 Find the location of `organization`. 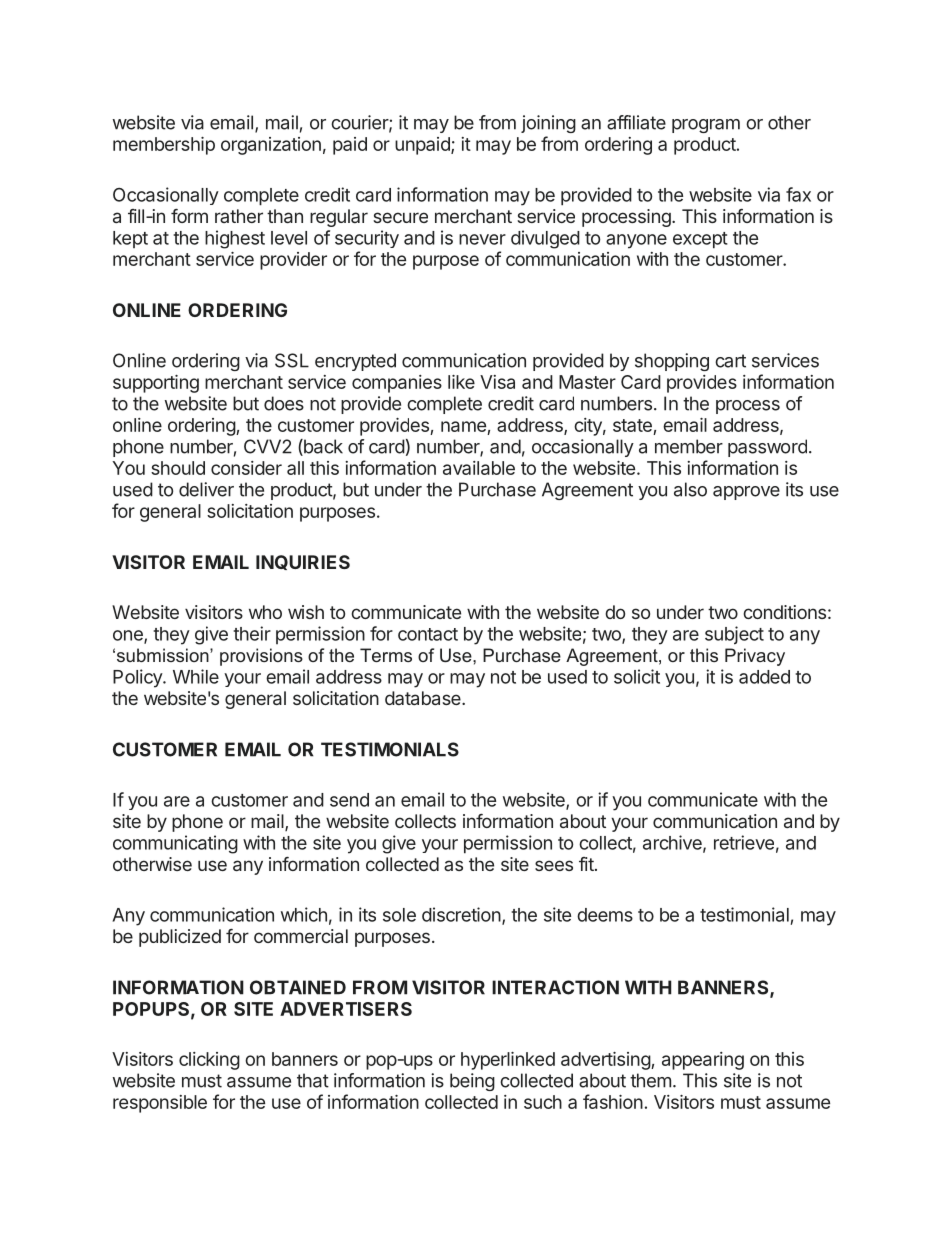

organization is located at coordinates (271, 146).
